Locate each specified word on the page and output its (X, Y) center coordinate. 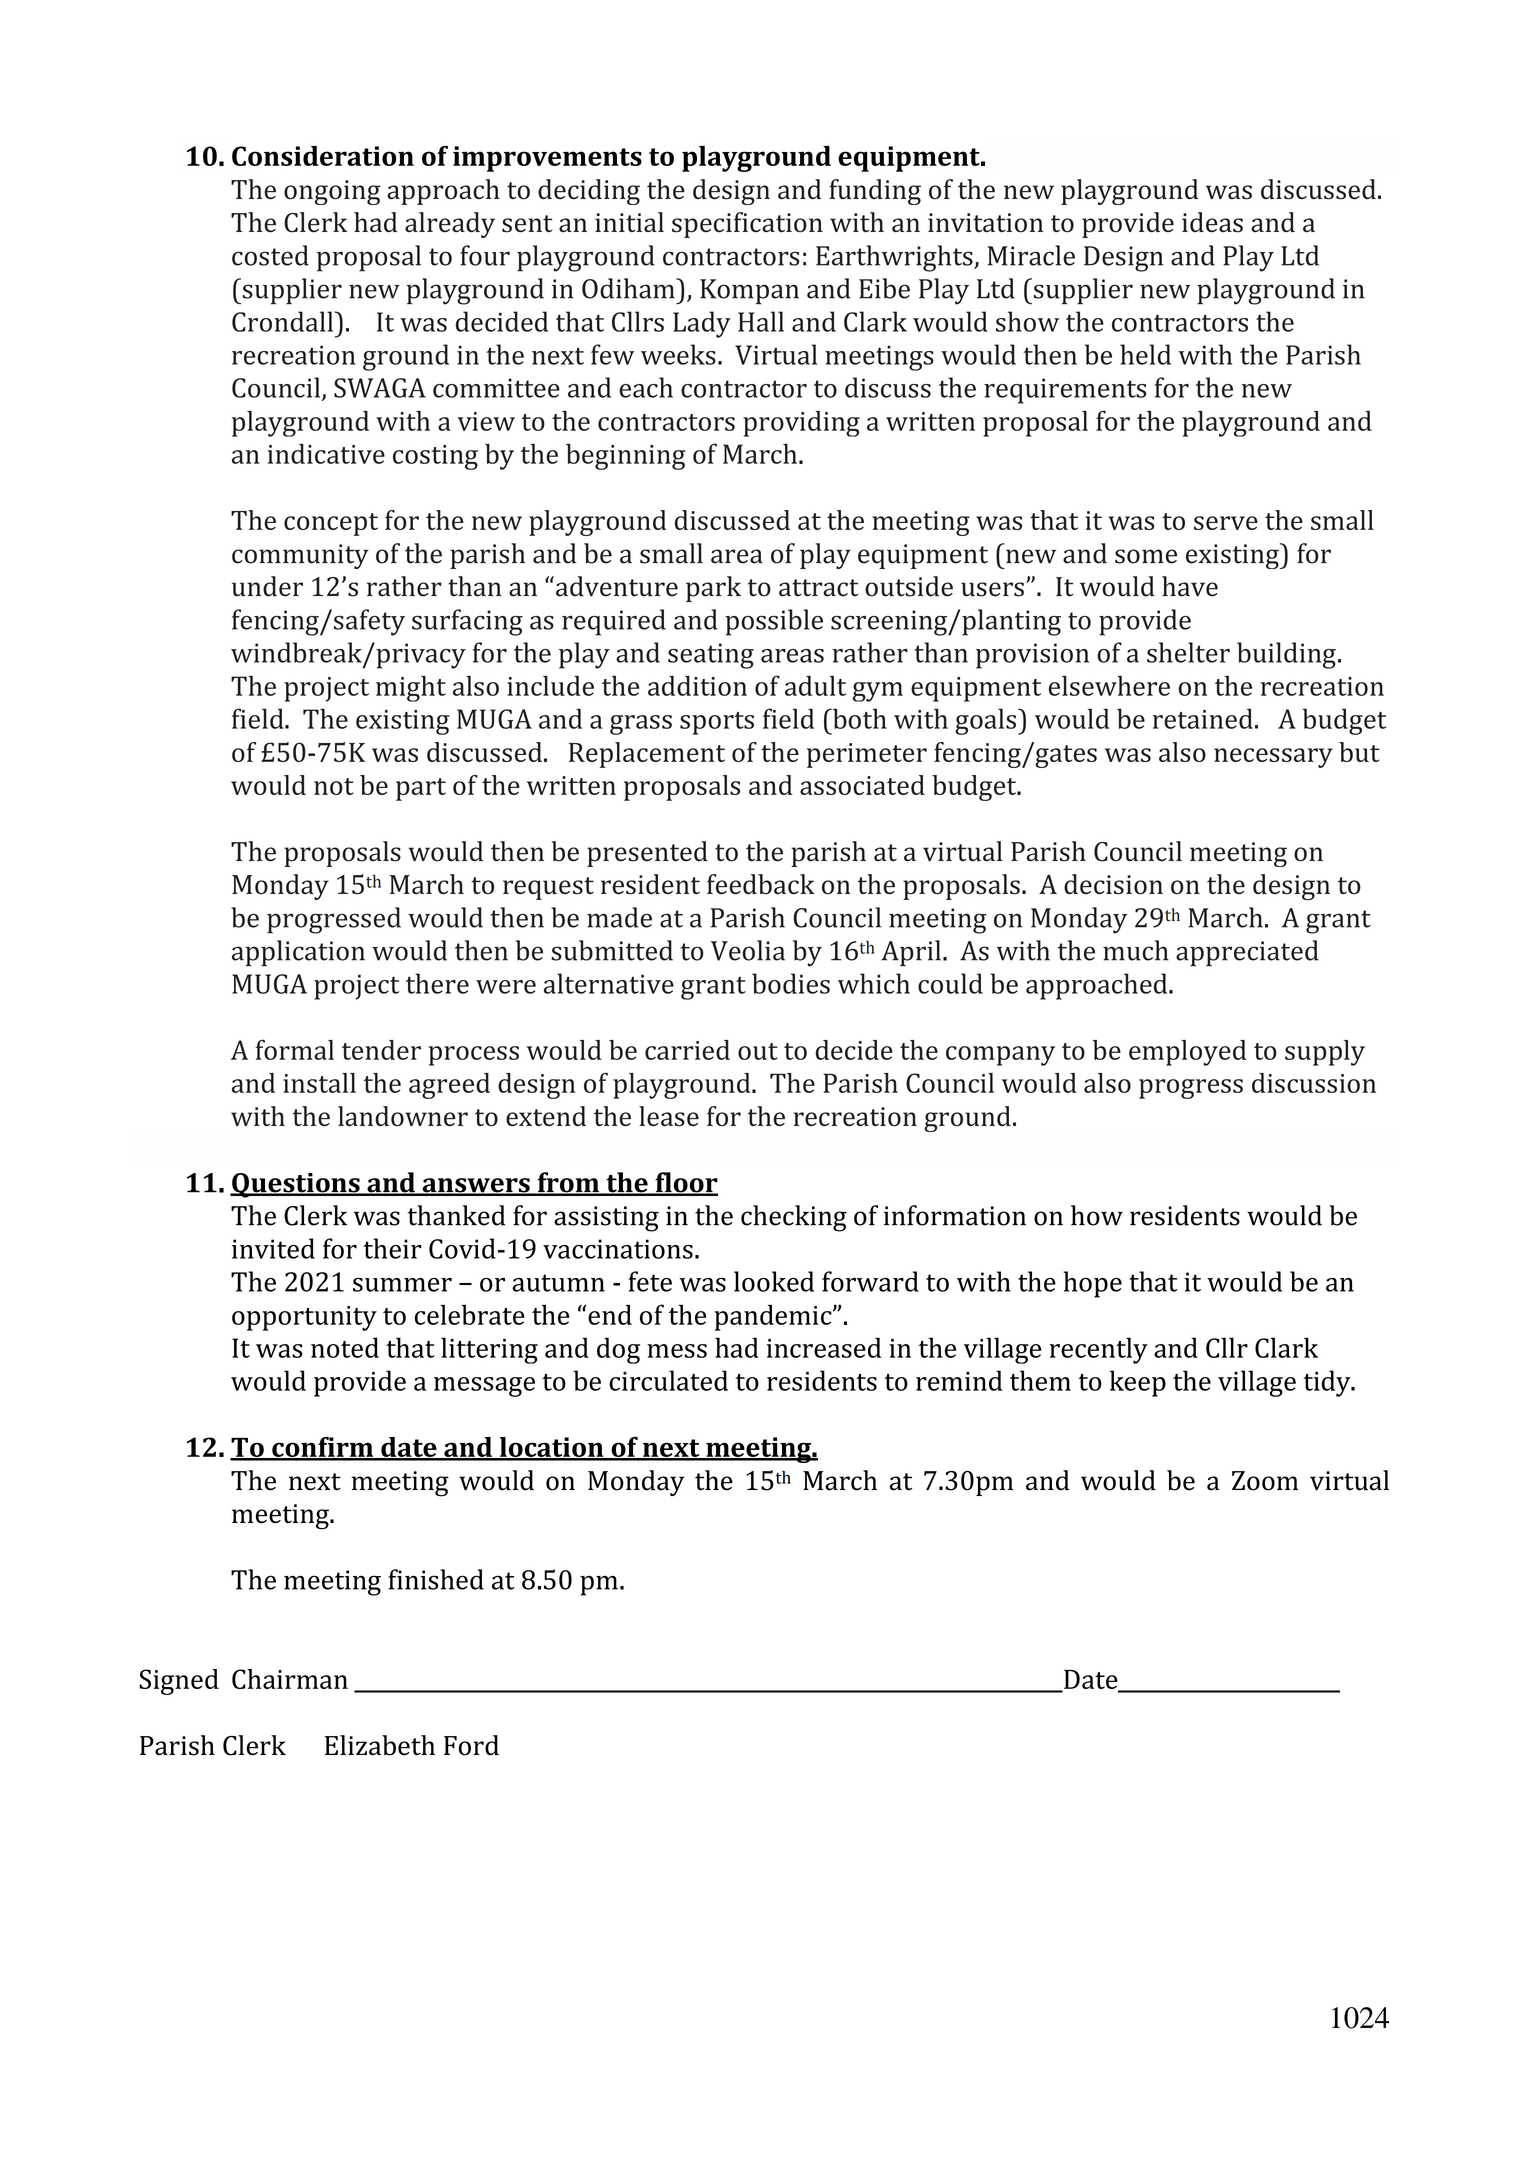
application (298, 953)
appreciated (1247, 953)
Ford (471, 1745)
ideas (1212, 222)
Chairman (290, 1679)
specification (747, 225)
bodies (791, 983)
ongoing (332, 192)
